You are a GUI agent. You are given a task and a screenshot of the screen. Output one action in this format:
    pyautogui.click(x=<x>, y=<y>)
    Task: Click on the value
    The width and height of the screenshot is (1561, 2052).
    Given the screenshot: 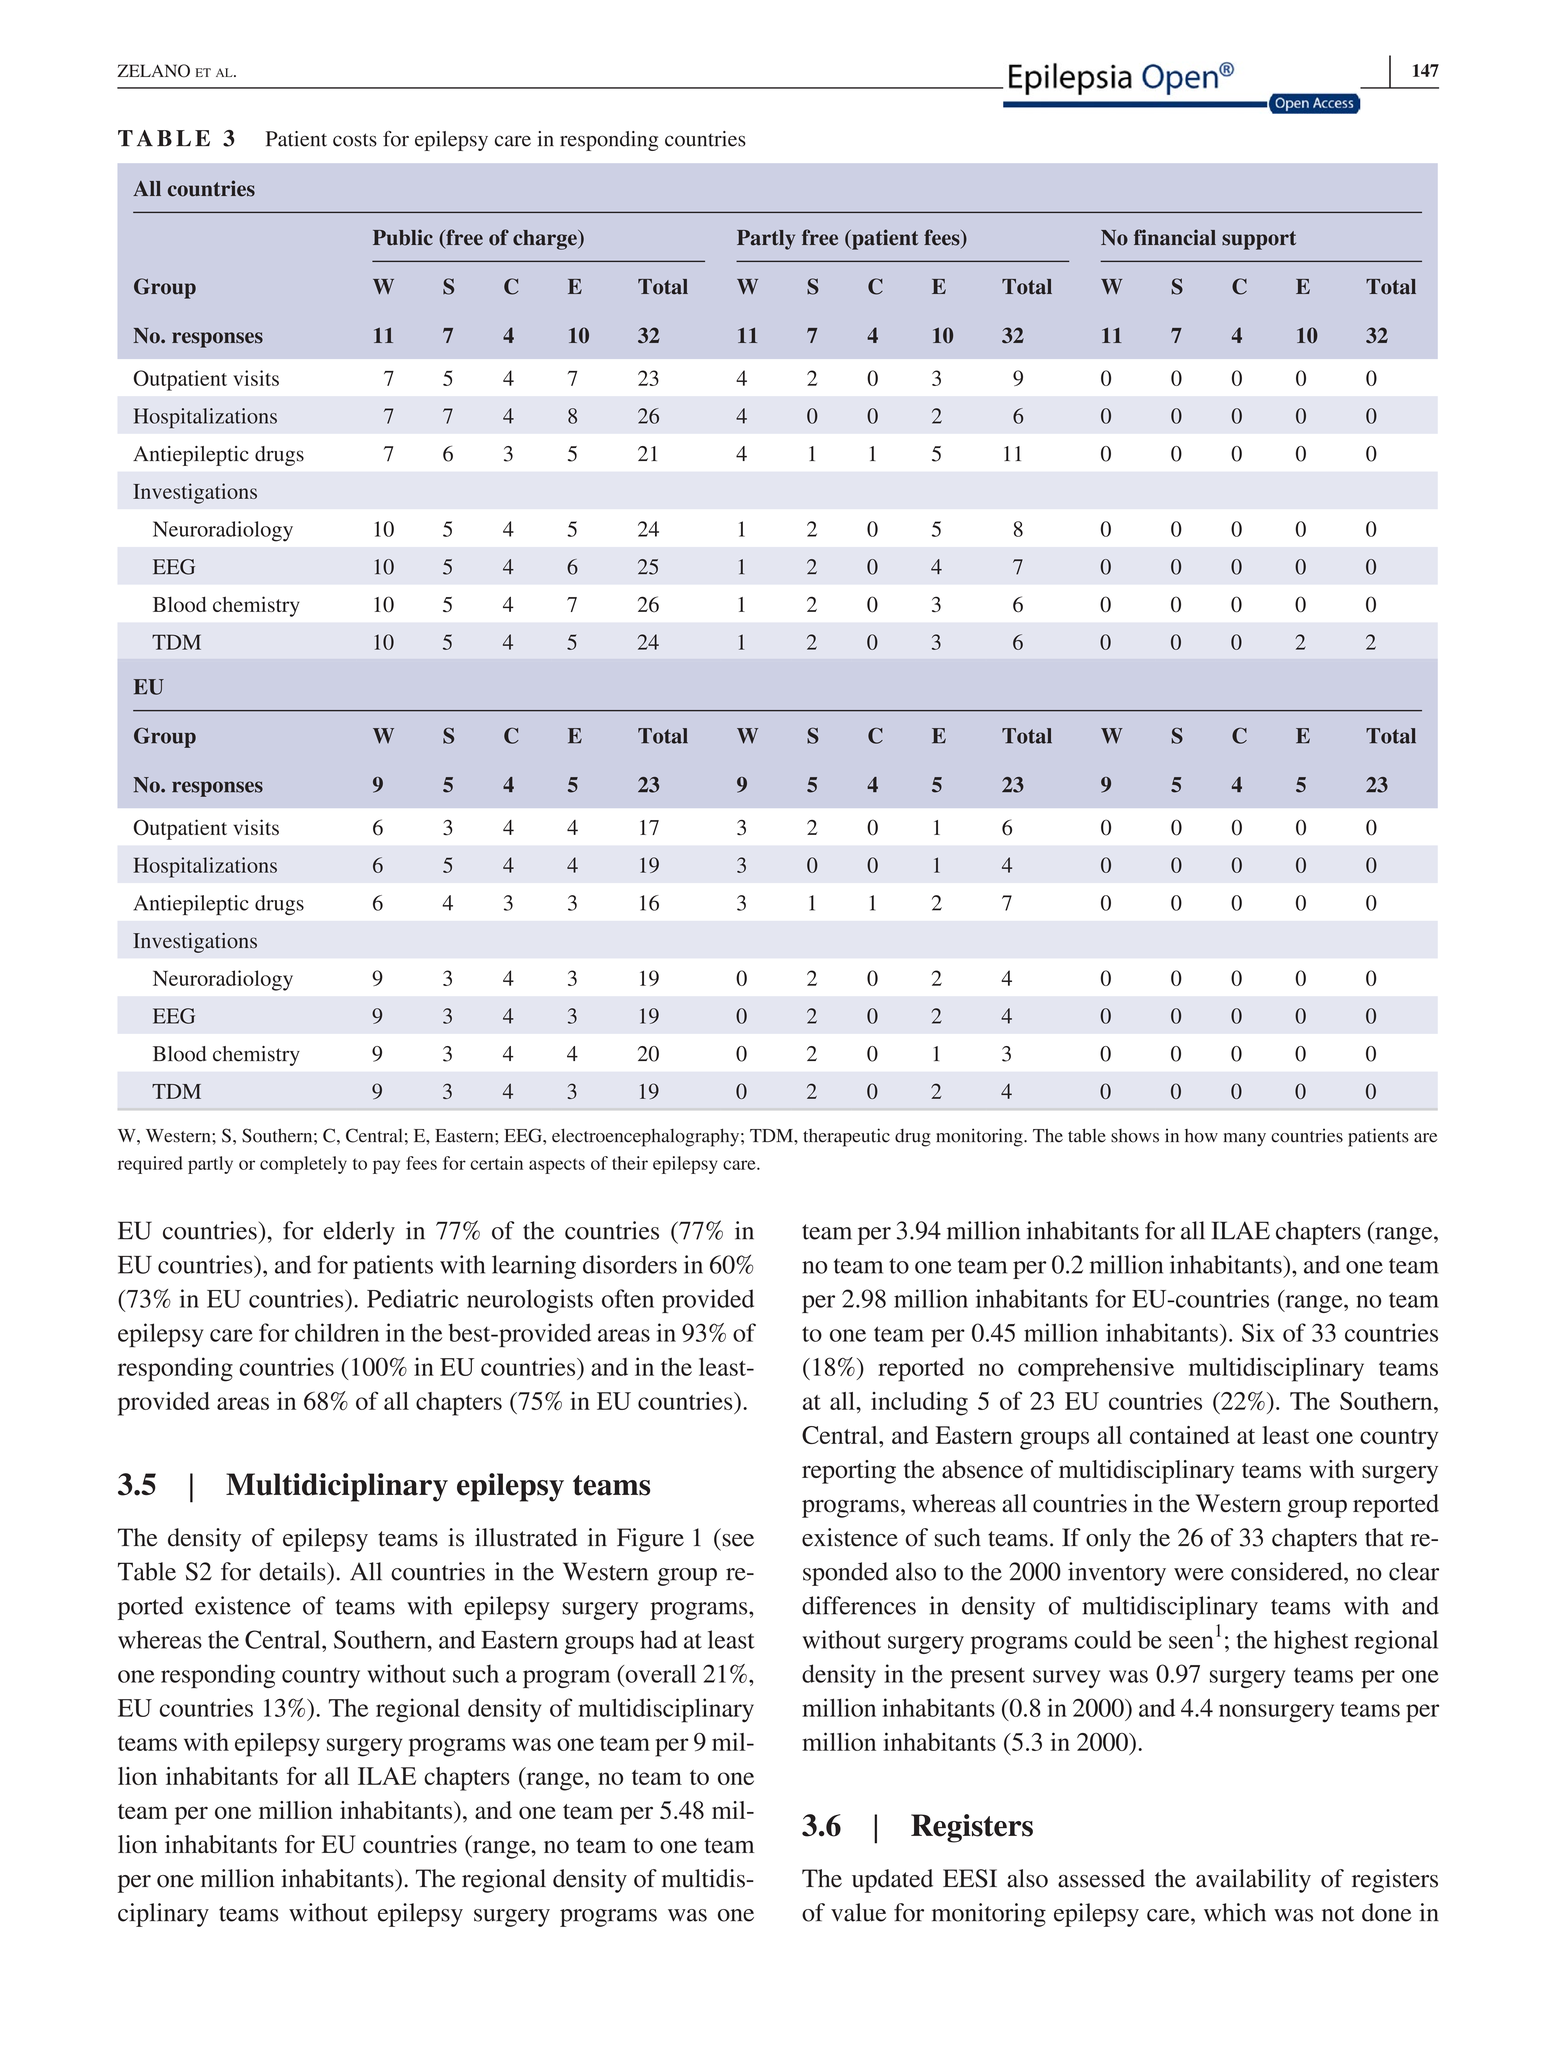 What is the action you would take?
    pyautogui.click(x=858, y=1912)
